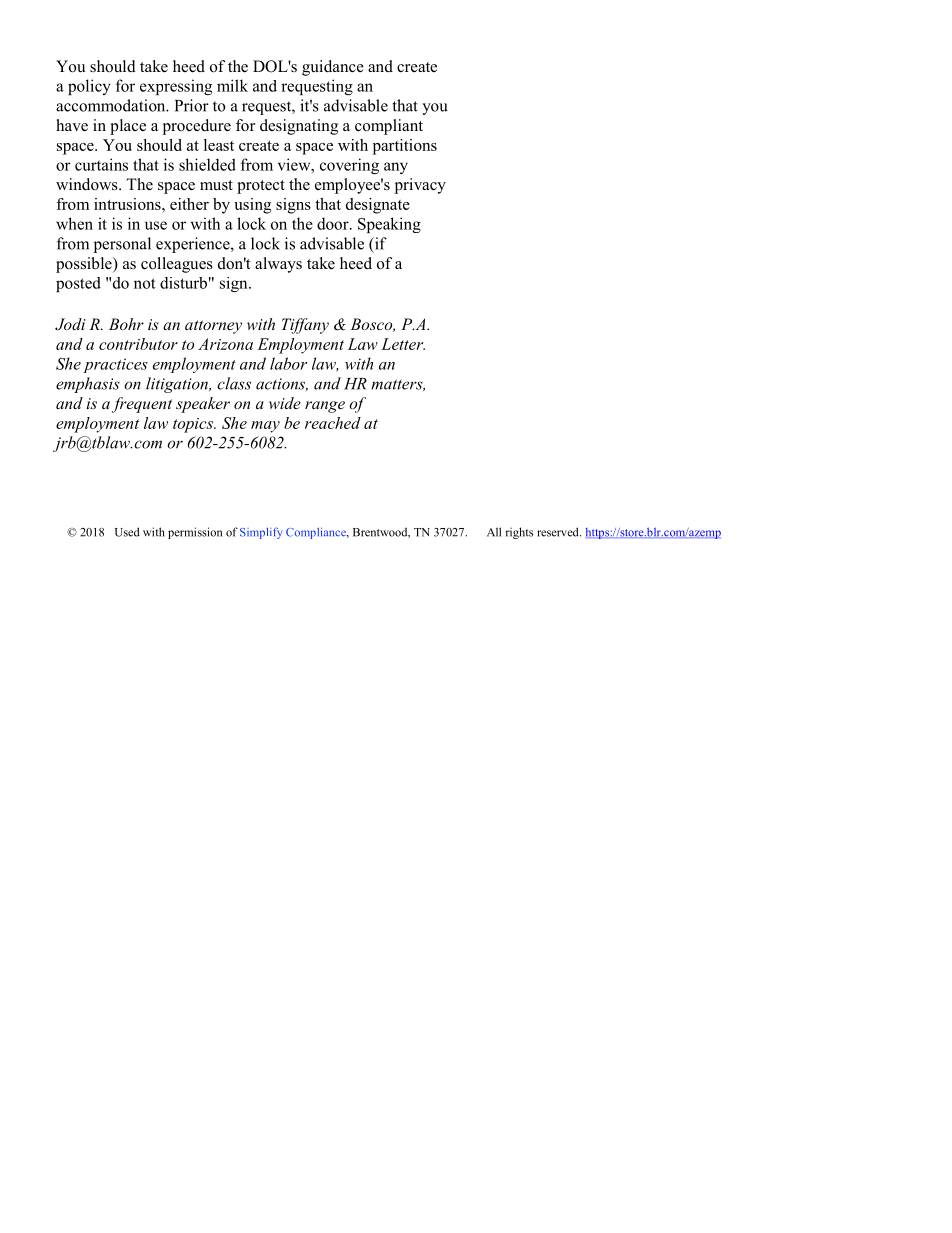 This screenshot has width=952, height=1233. I want to click on Speaking, so click(389, 225).
